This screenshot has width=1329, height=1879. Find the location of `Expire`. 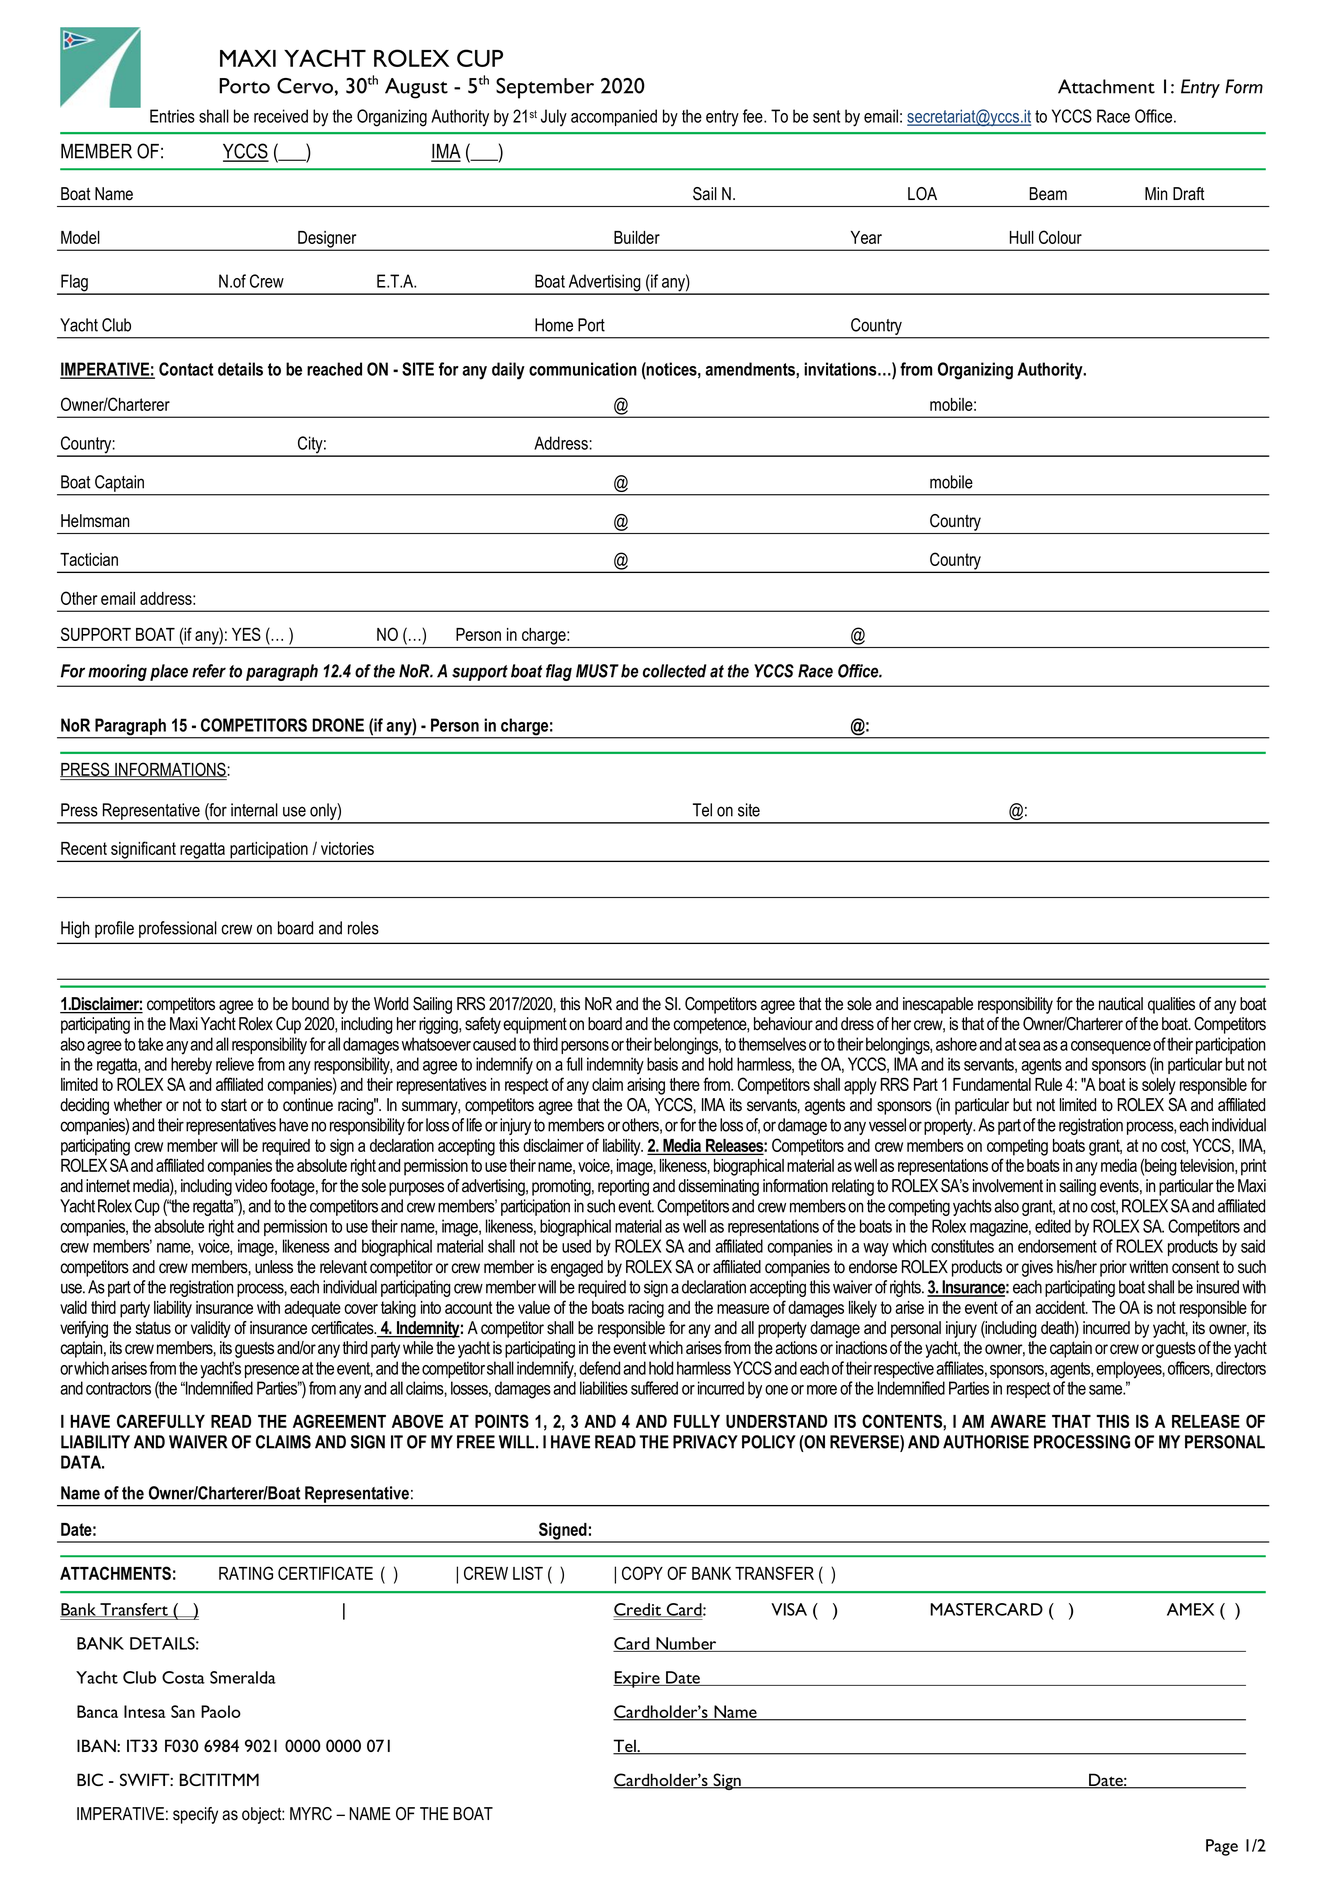

Expire is located at coordinates (637, 1679).
